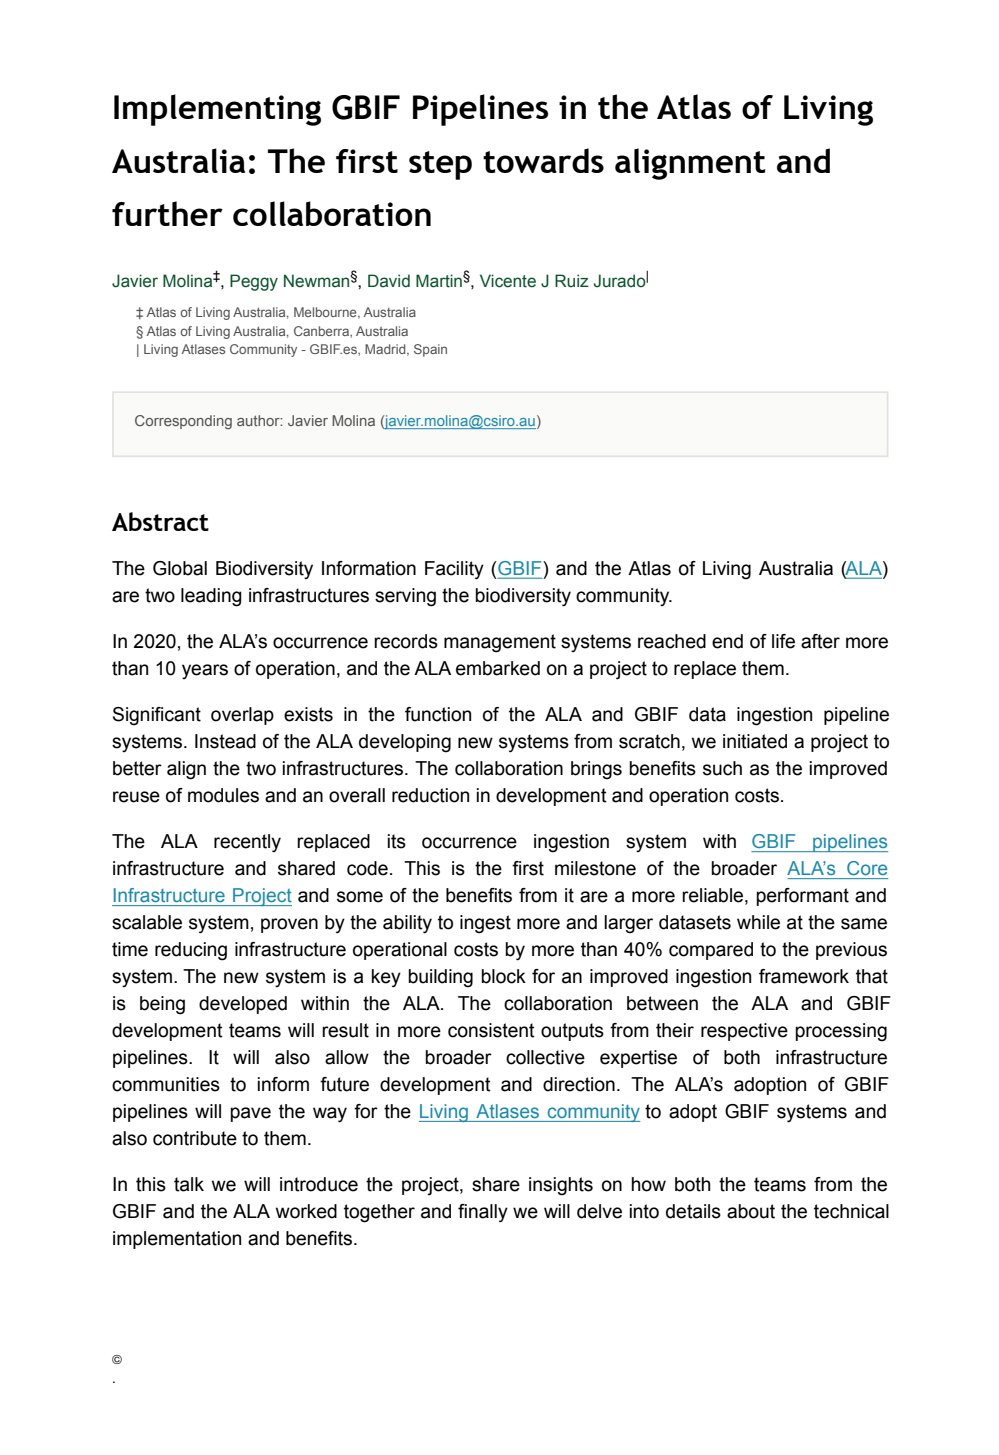 This image has height=1455, width=999. What do you see at coordinates (191, 951) in the image?
I see `reducing` at bounding box center [191, 951].
